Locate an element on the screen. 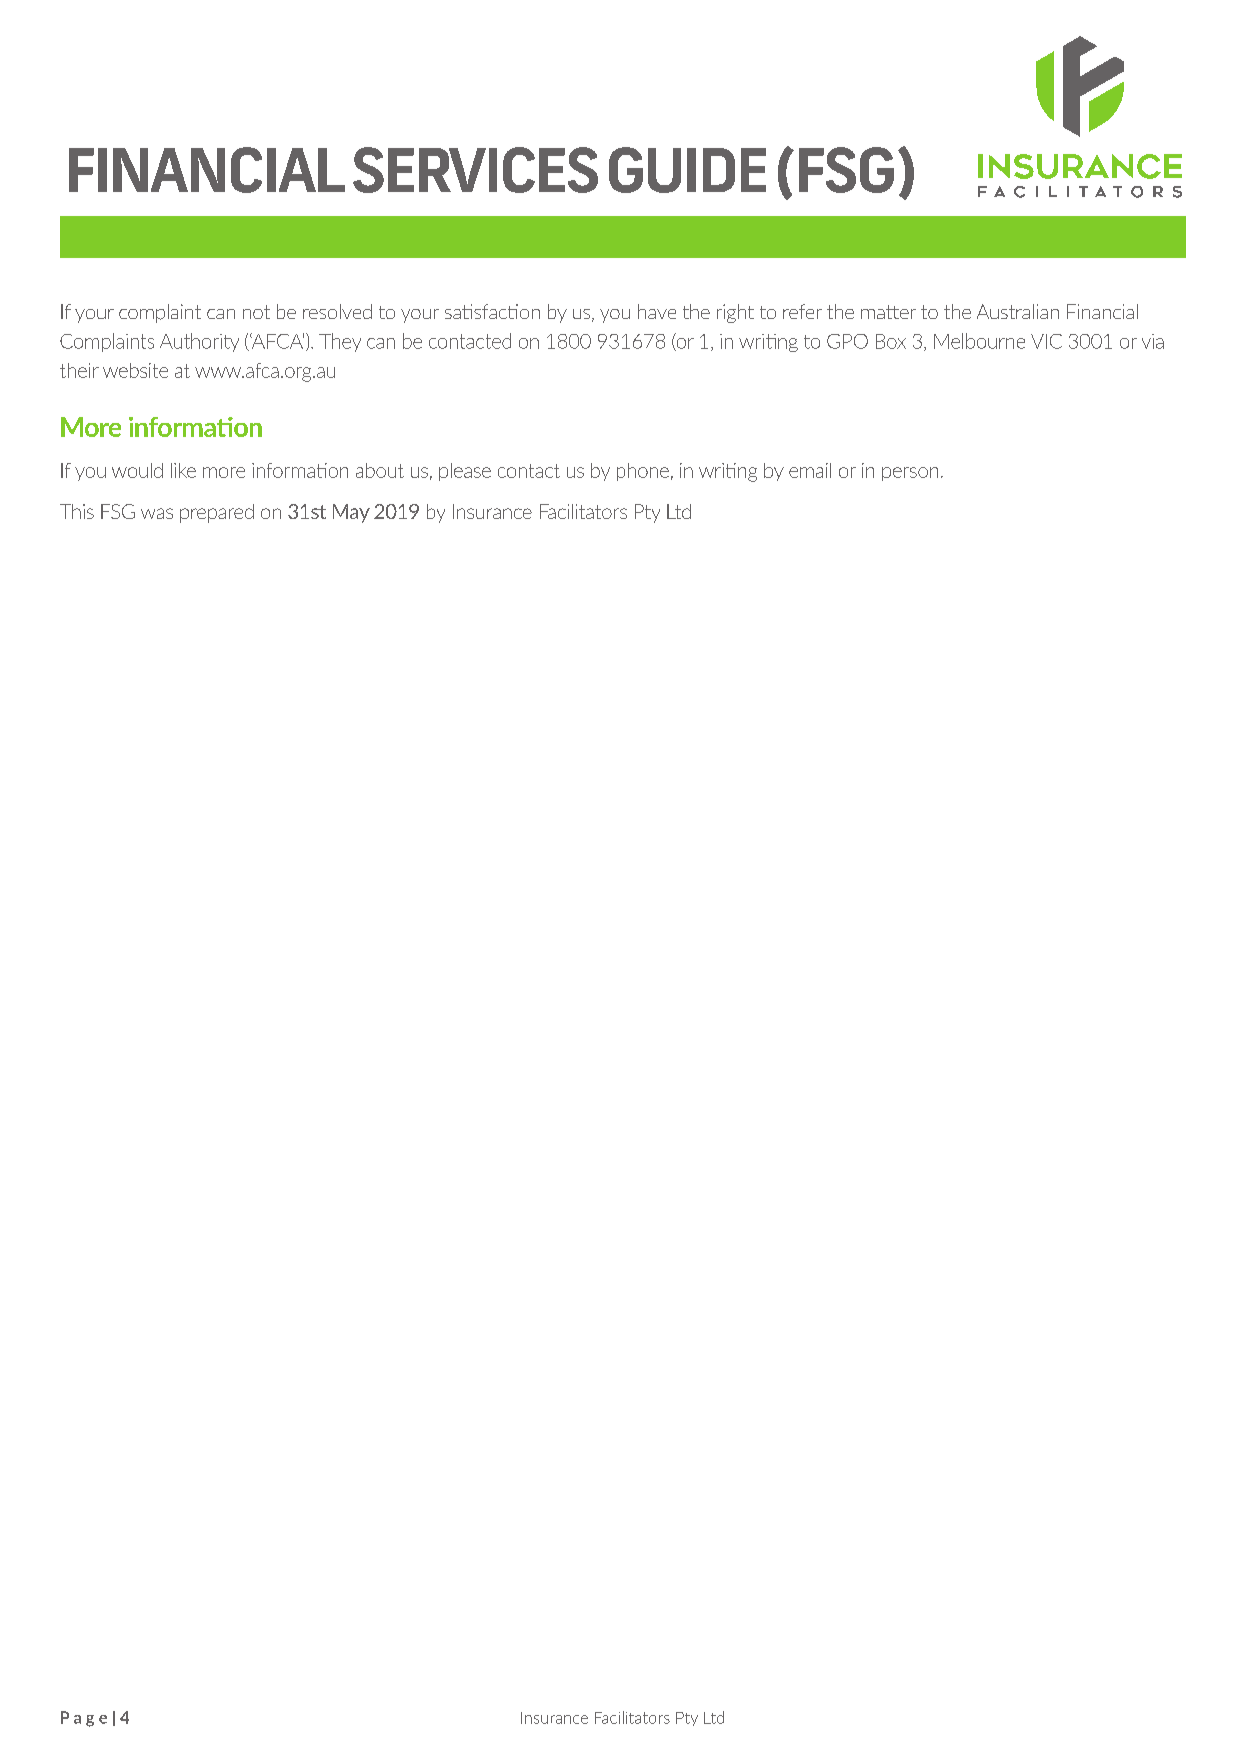 This screenshot has height=1761, width=1245. matter is located at coordinates (888, 312).
